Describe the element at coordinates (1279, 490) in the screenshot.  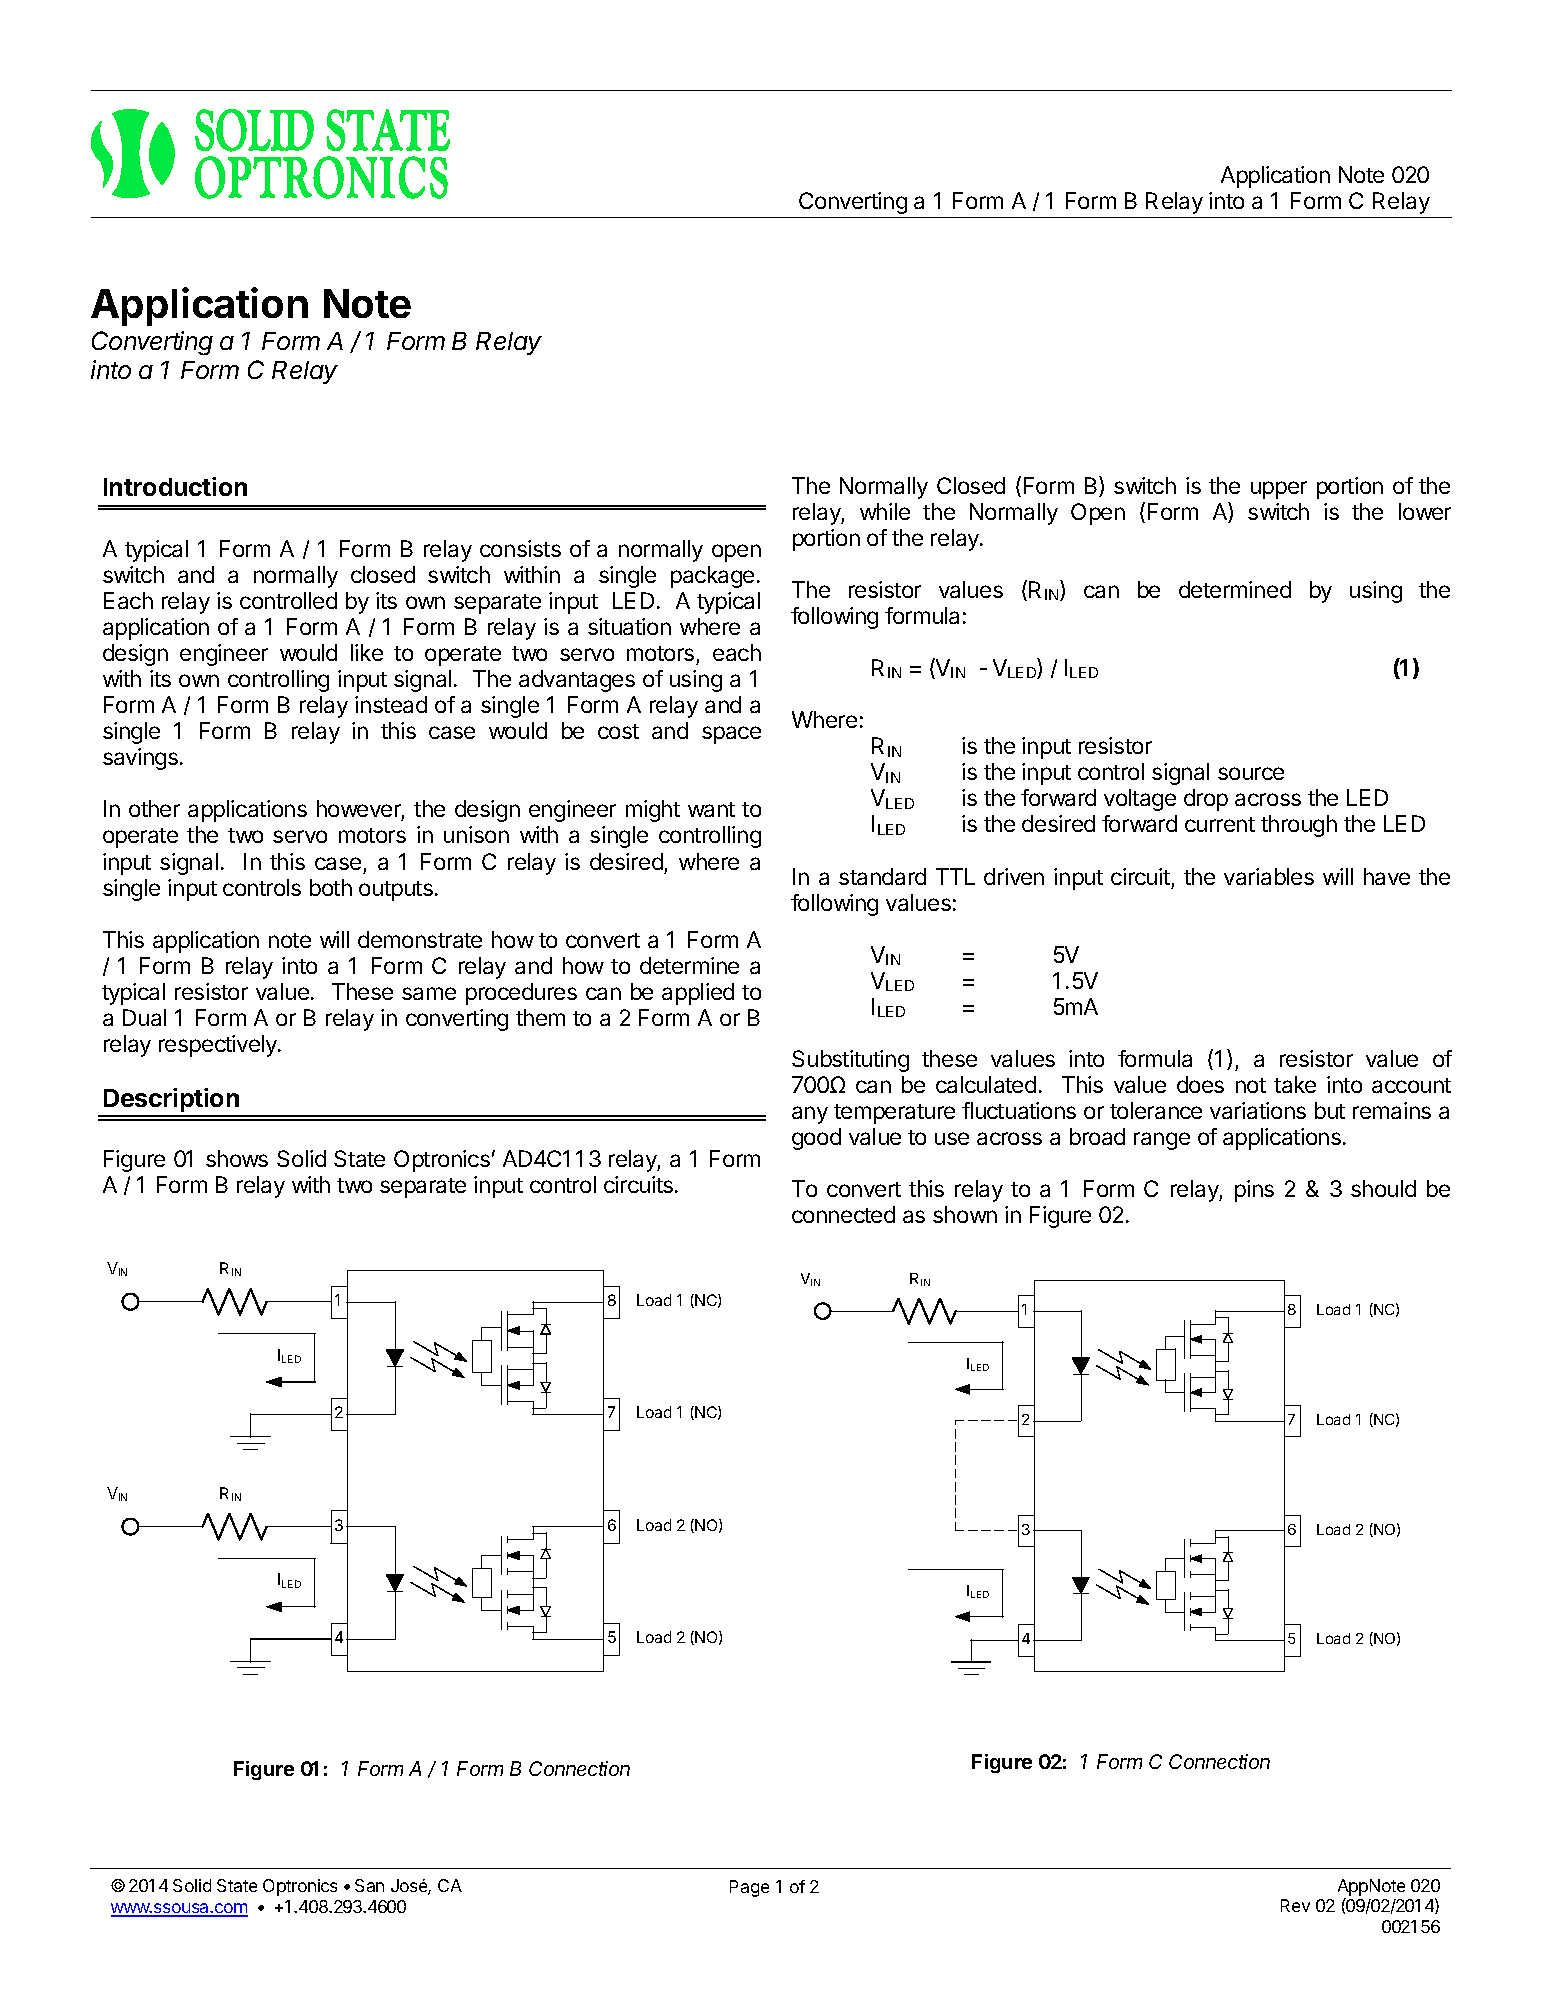
I see `upper` at that location.
